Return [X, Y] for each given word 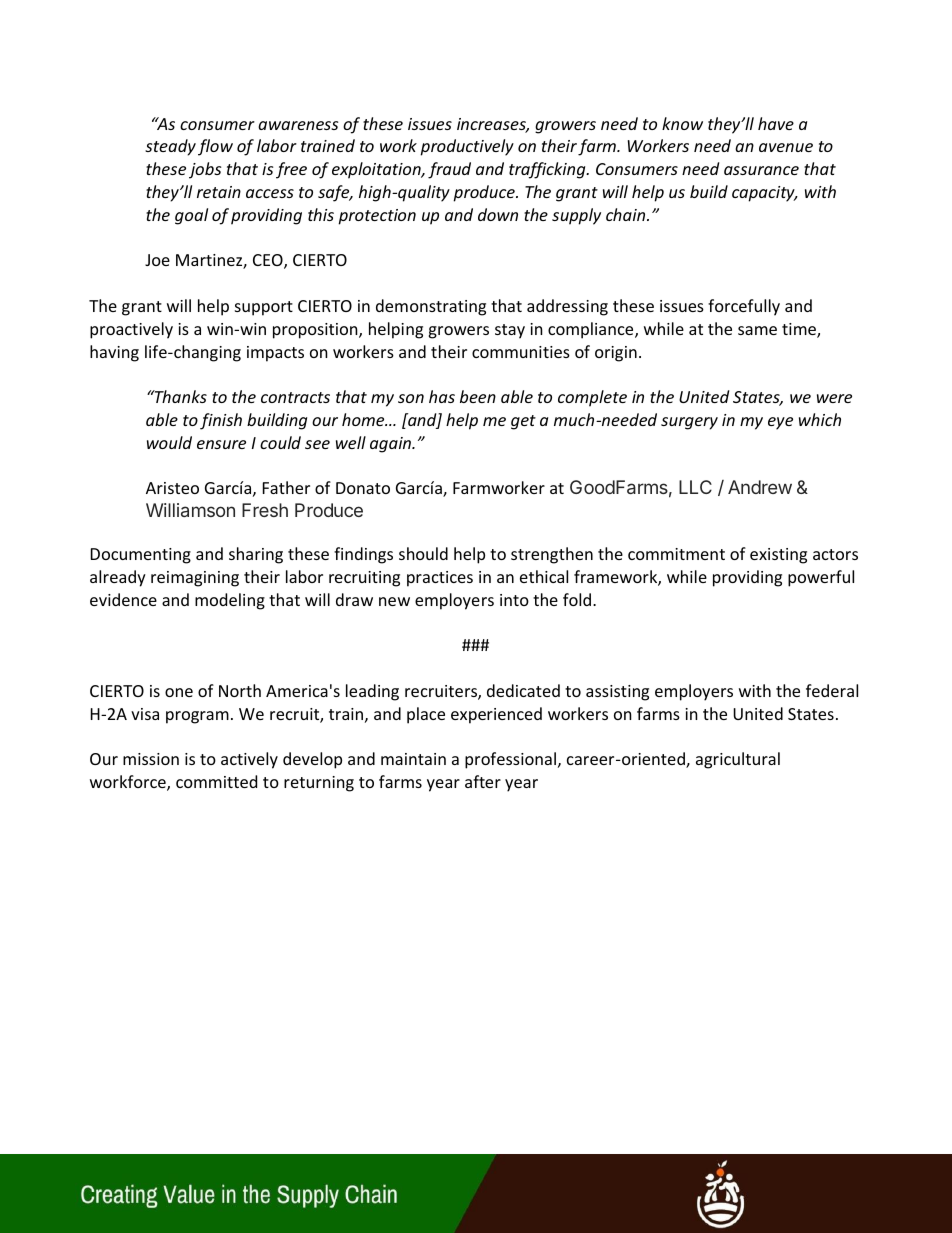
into [514, 600]
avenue [786, 147]
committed [216, 781]
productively [467, 147]
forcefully [744, 307]
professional [510, 760]
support [264, 308]
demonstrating [431, 307]
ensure [221, 444]
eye [780, 423]
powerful [821, 578]
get [523, 422]
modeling [230, 601]
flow [215, 147]
